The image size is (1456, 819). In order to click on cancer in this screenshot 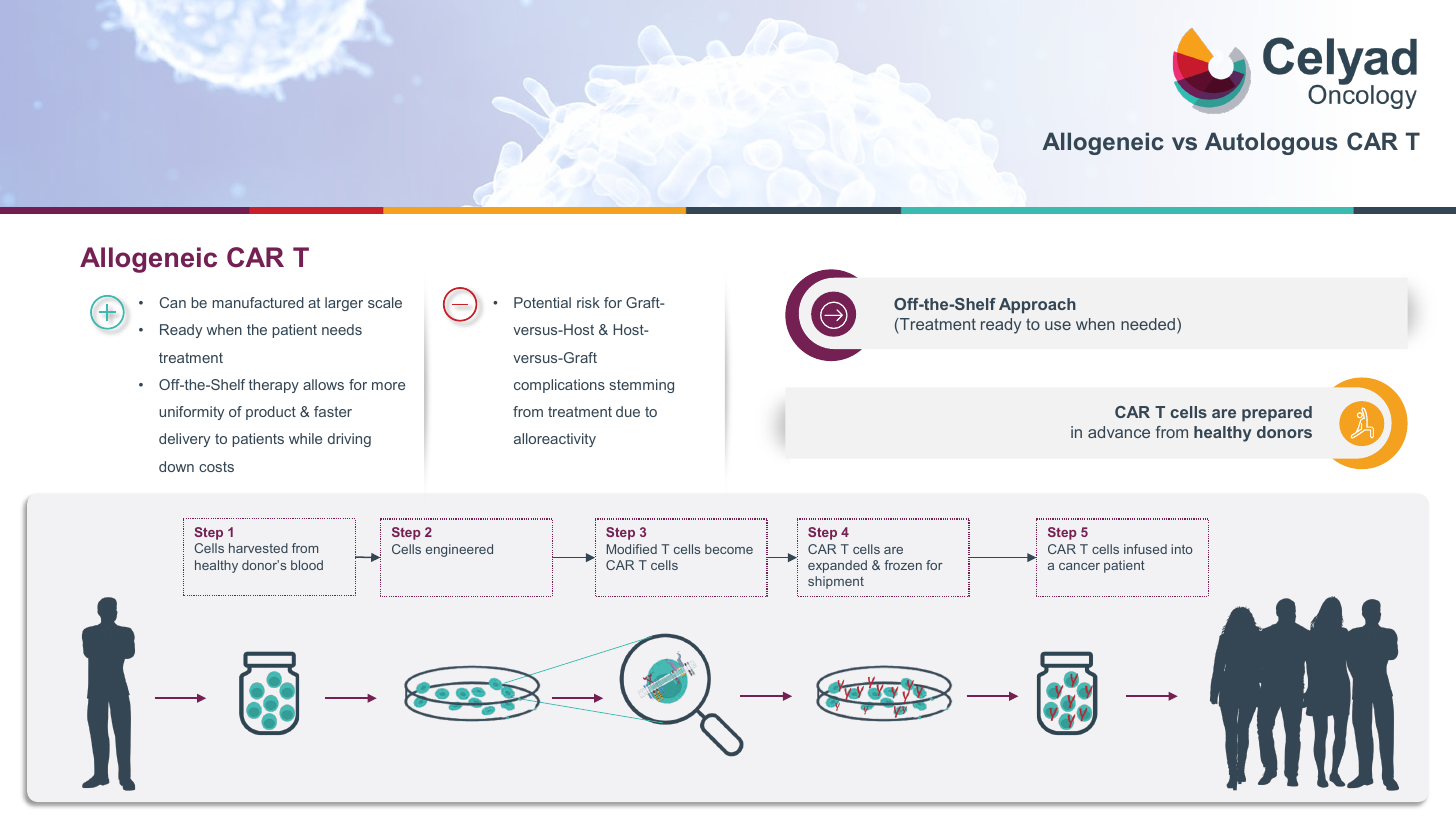, I will do `click(1079, 566)`.
